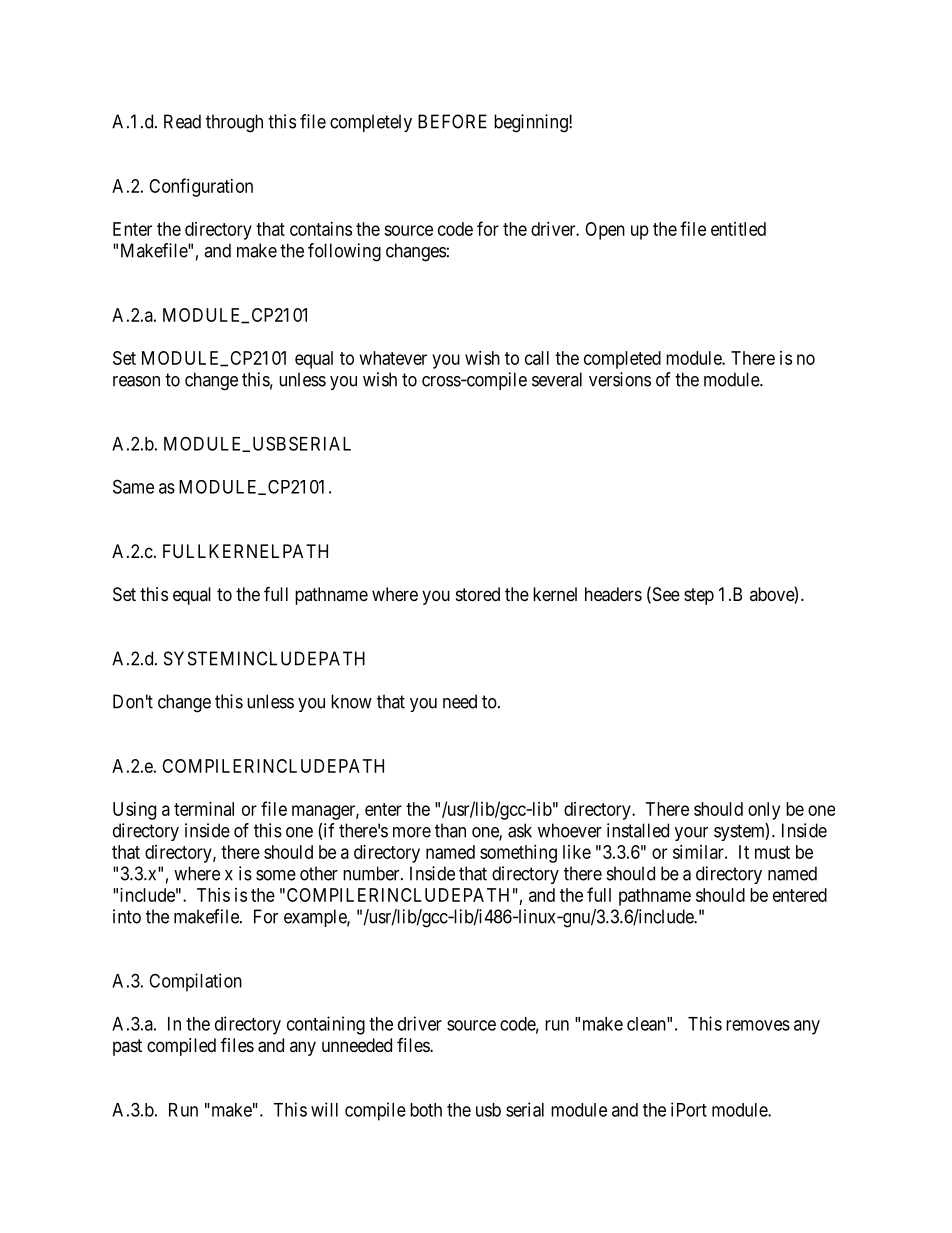  I want to click on terminal, so click(204, 809).
